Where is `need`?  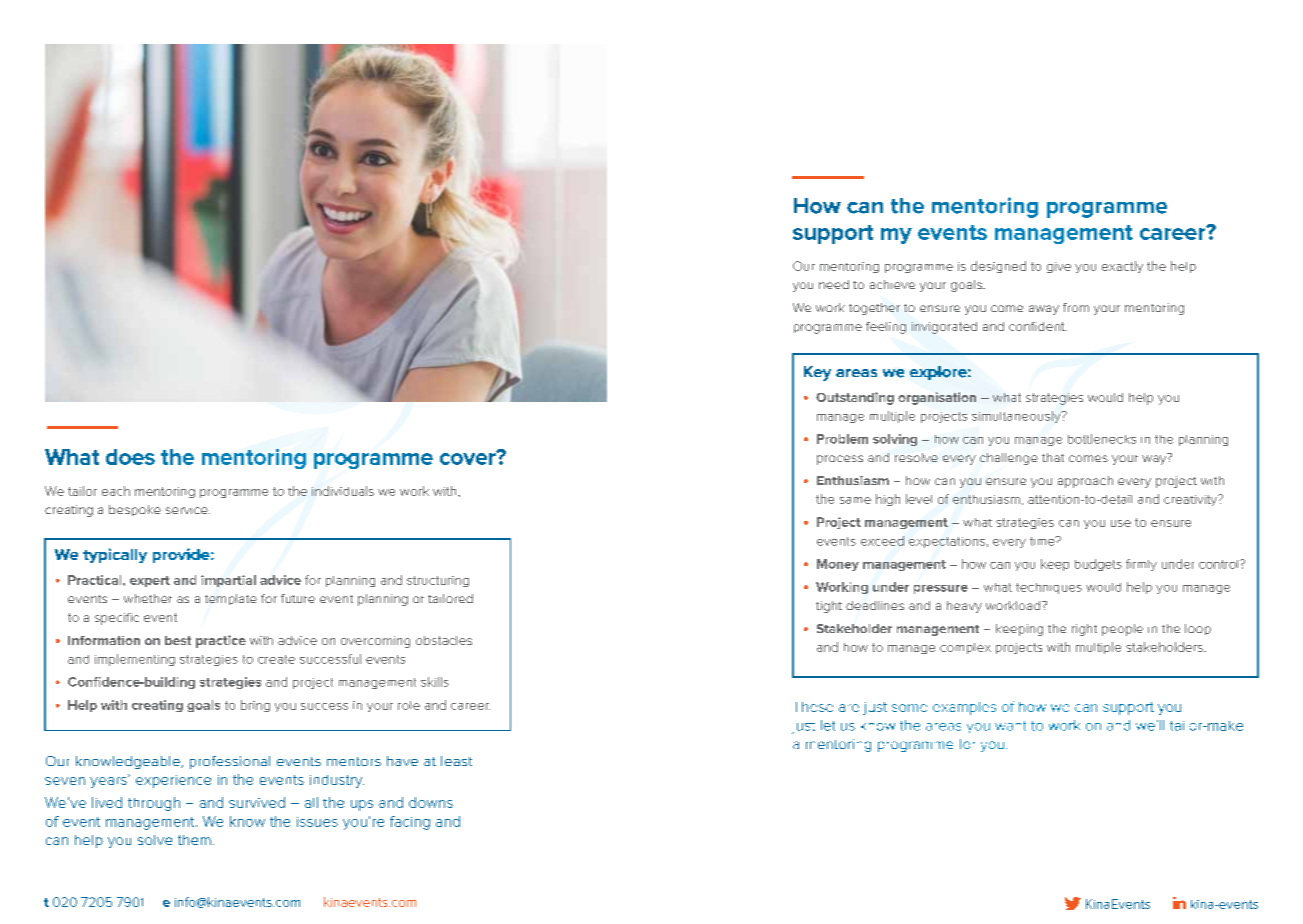 need is located at coordinates (834, 284).
